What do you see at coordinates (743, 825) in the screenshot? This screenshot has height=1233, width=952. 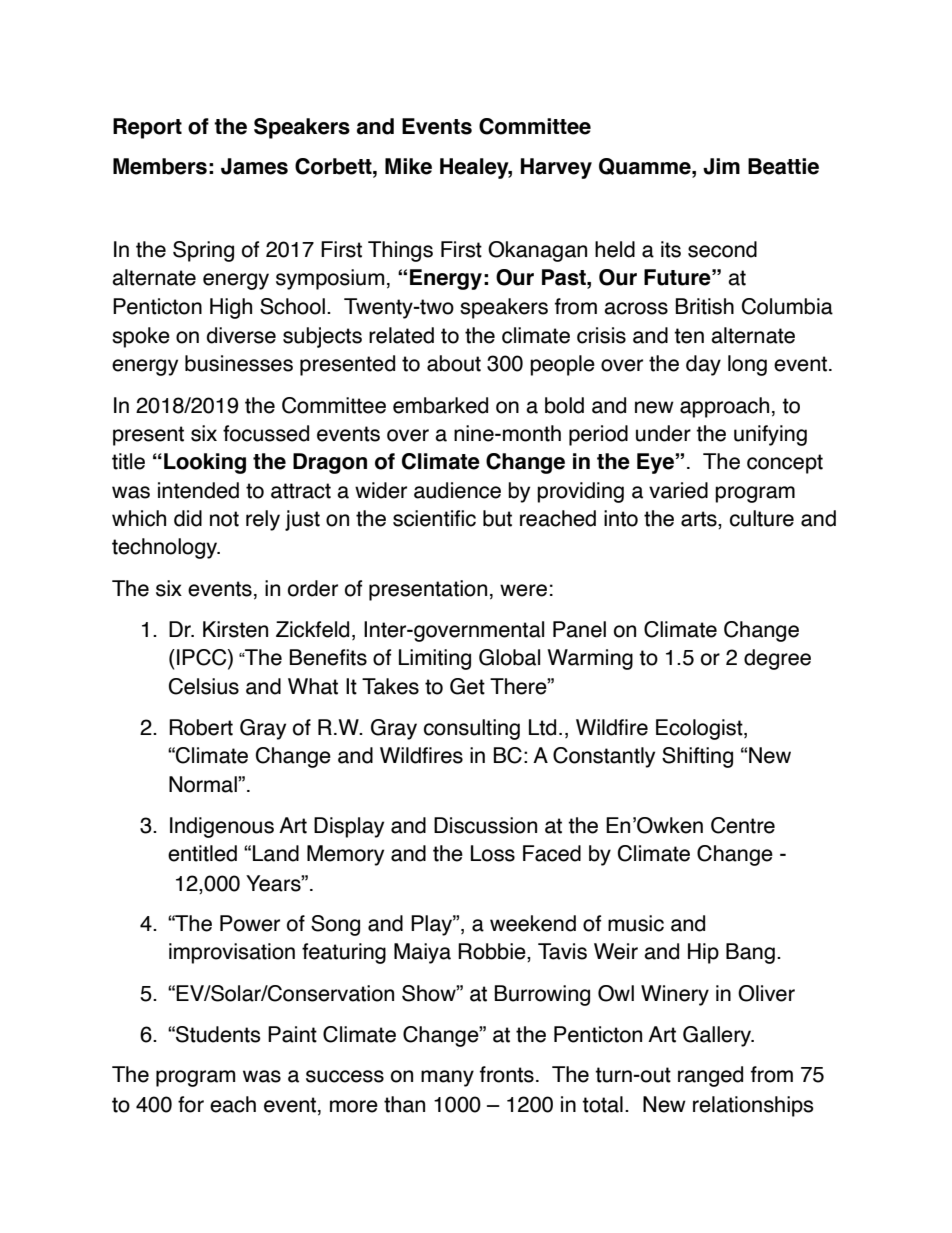 I see `Centre` at bounding box center [743, 825].
